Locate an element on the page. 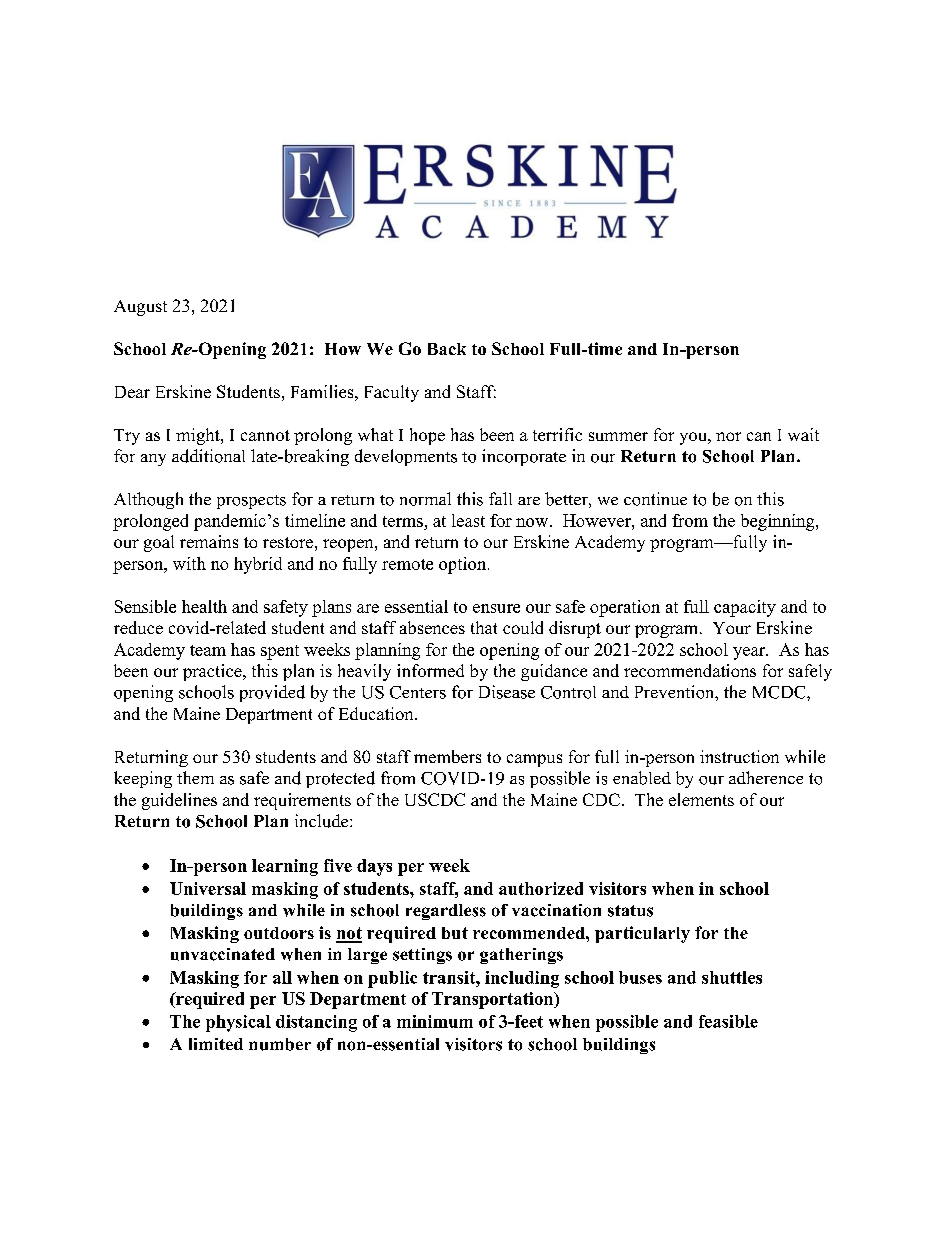  minimum is located at coordinates (435, 1021).
